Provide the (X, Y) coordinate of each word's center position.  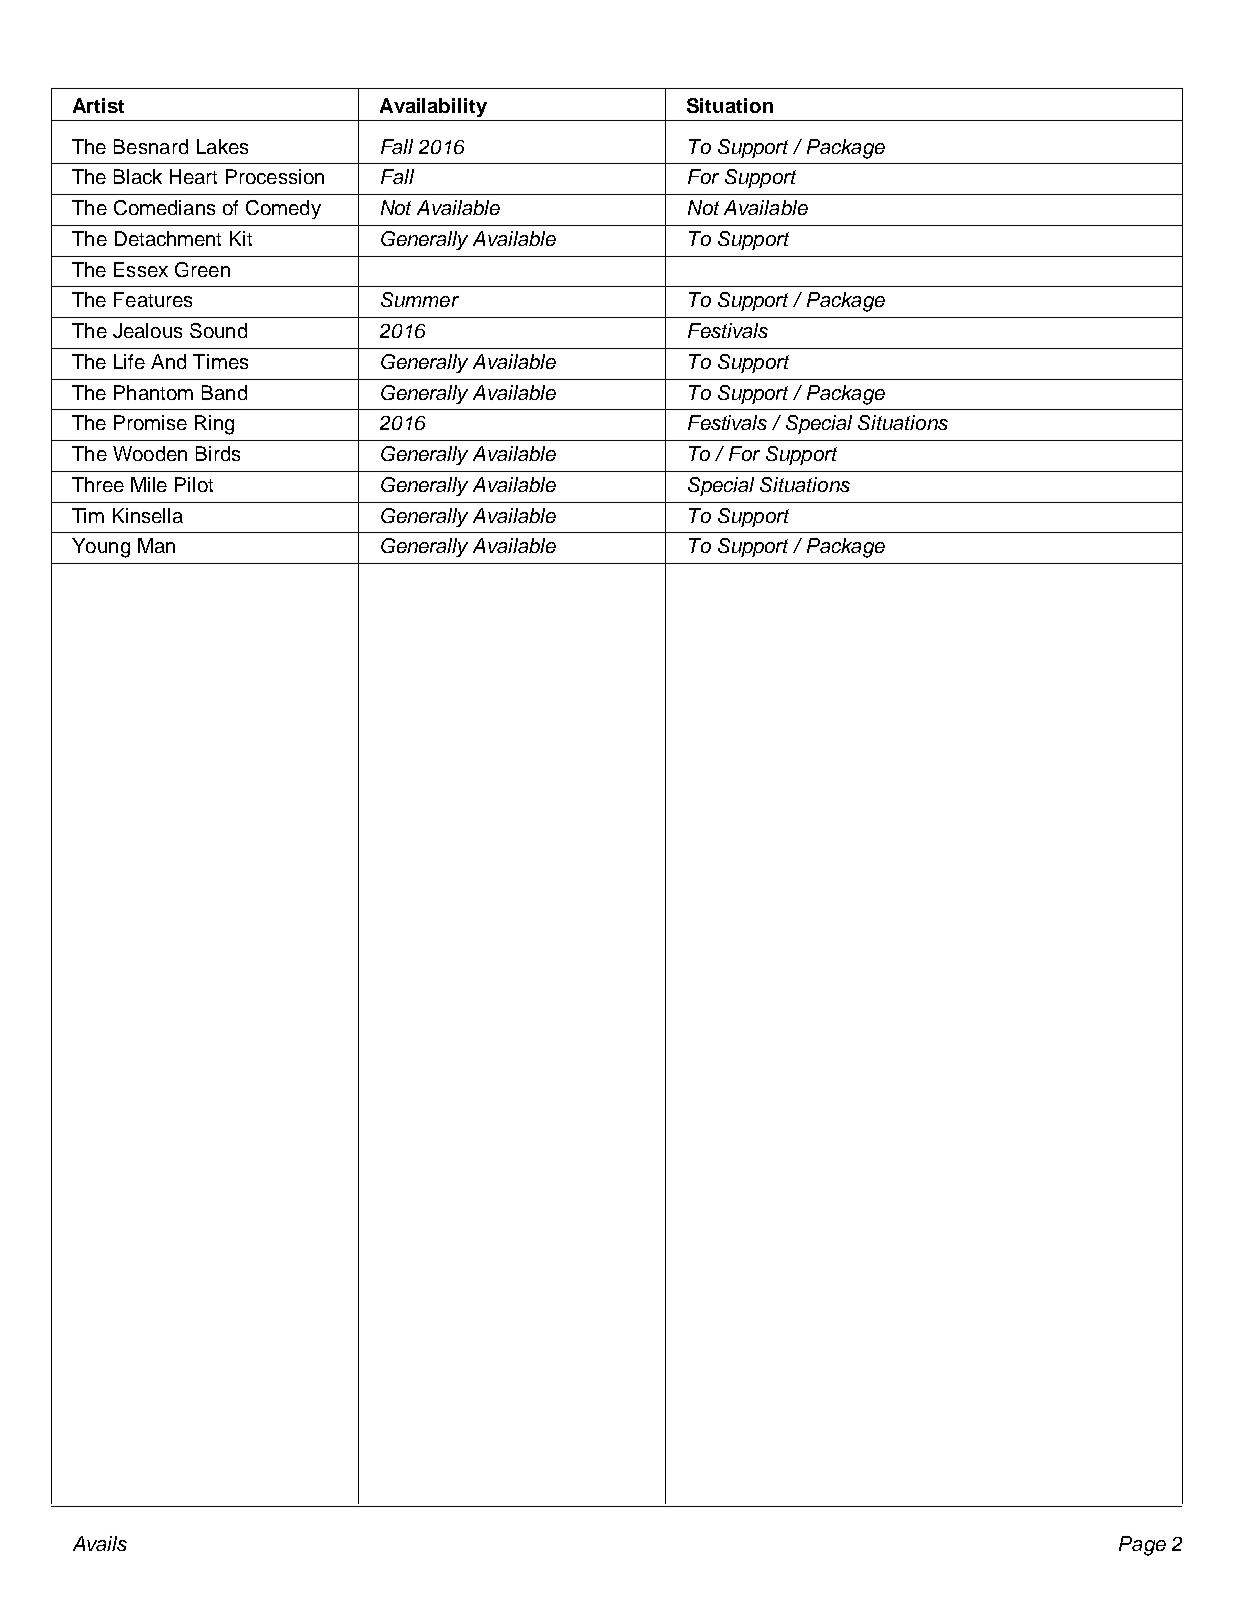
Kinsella (148, 515)
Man (156, 545)
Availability (433, 107)
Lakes (222, 146)
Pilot (194, 484)
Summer (420, 299)
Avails (100, 1543)
